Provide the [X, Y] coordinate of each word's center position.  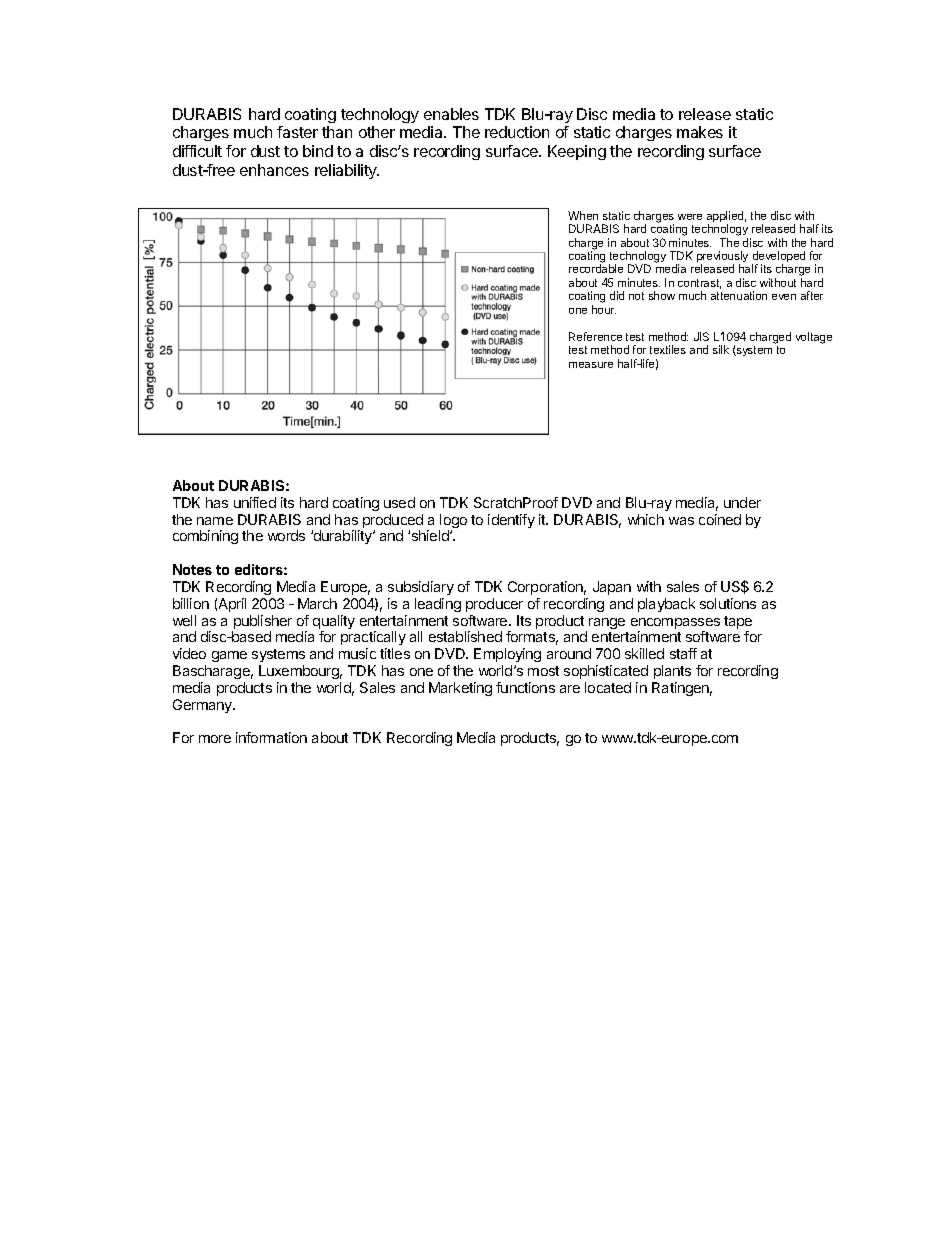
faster [297, 132]
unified [255, 502]
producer [494, 605]
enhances [274, 170]
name [215, 521]
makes [700, 132]
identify [511, 521]
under [742, 502]
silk [721, 349]
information [271, 737]
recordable [596, 268]
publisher [262, 623]
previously [722, 258]
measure [591, 365]
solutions [728, 603]
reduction [517, 132]
